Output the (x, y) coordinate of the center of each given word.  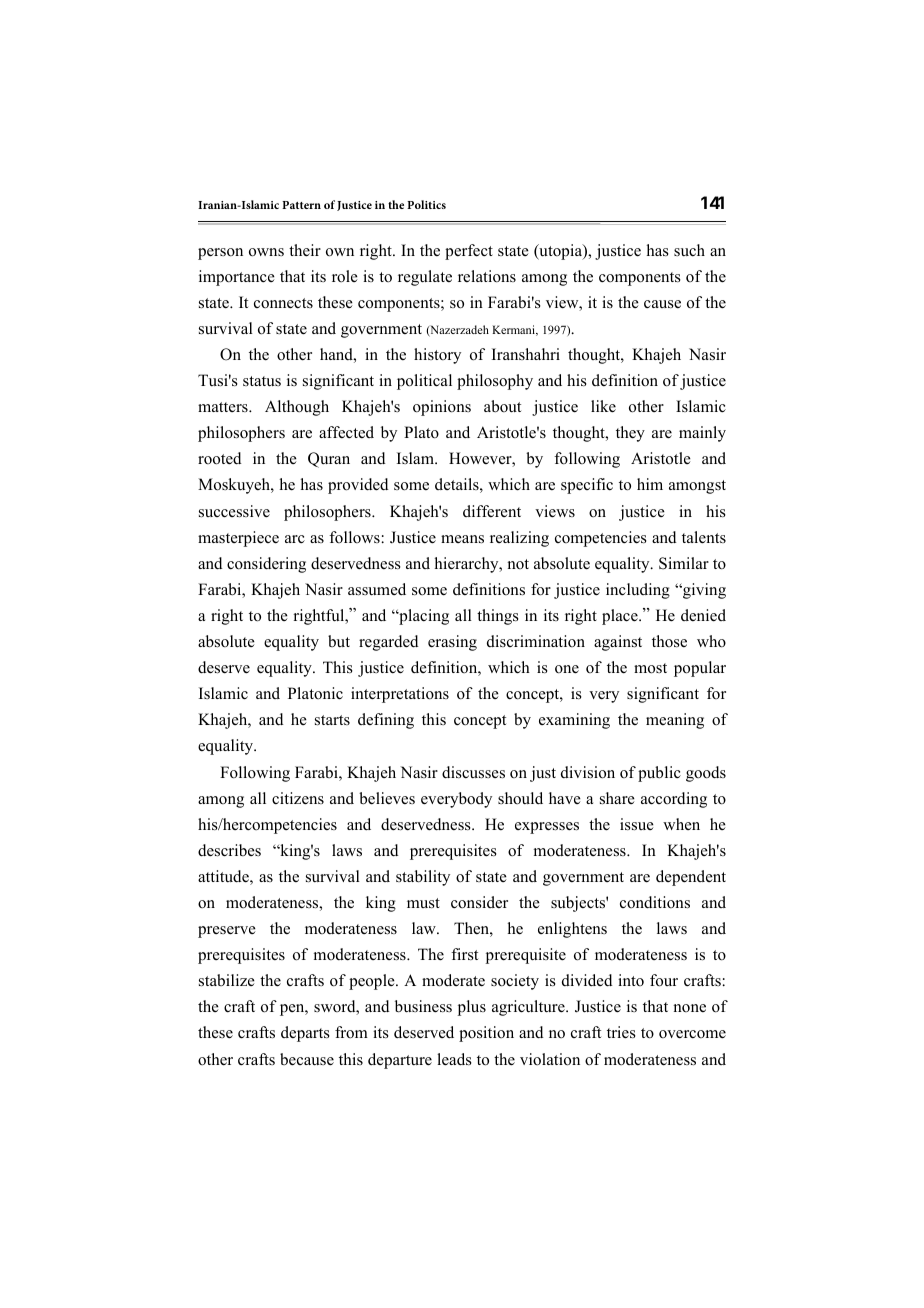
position (486, 1034)
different (492, 511)
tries (621, 1032)
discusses (473, 772)
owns (266, 252)
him (650, 484)
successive (234, 511)
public (659, 774)
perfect (469, 252)
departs (305, 1034)
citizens (298, 798)
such (689, 250)
